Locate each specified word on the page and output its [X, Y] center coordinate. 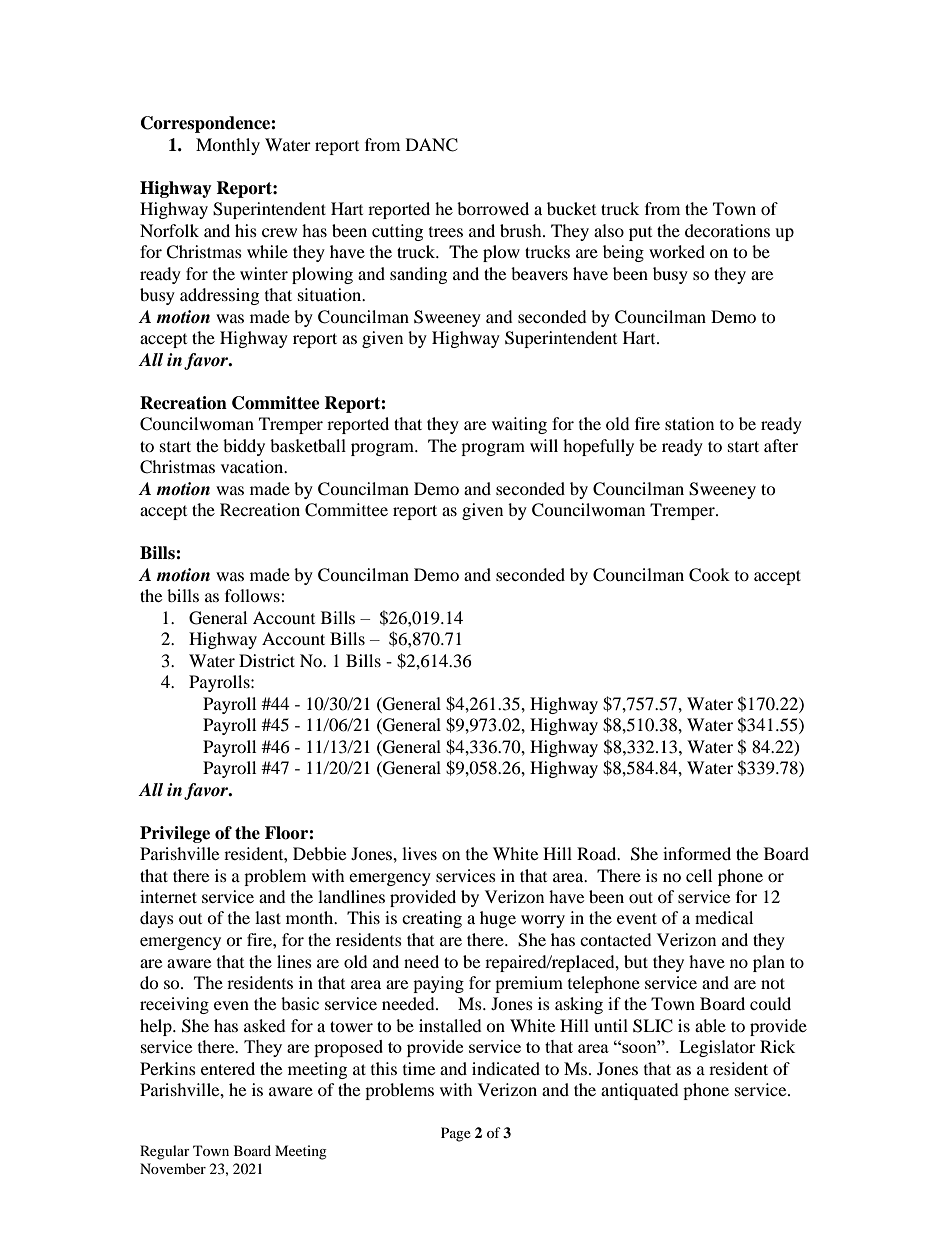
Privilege [175, 834]
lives [419, 853]
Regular [165, 1152]
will [544, 445]
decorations [727, 230]
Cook [709, 575]
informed [697, 853]
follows [253, 595]
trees [446, 232]
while [267, 251]
